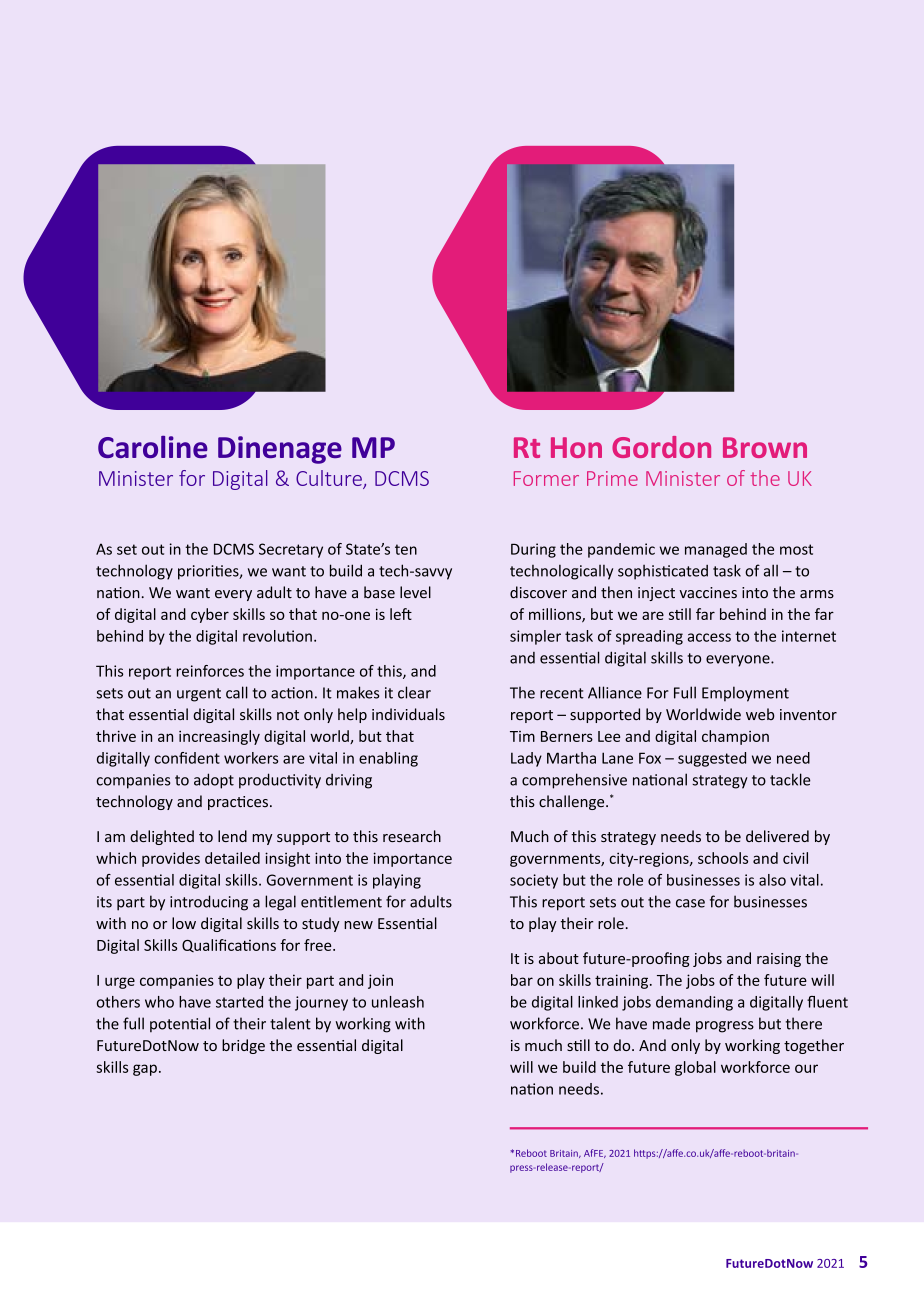  I want to click on confident, so click(187, 758).
